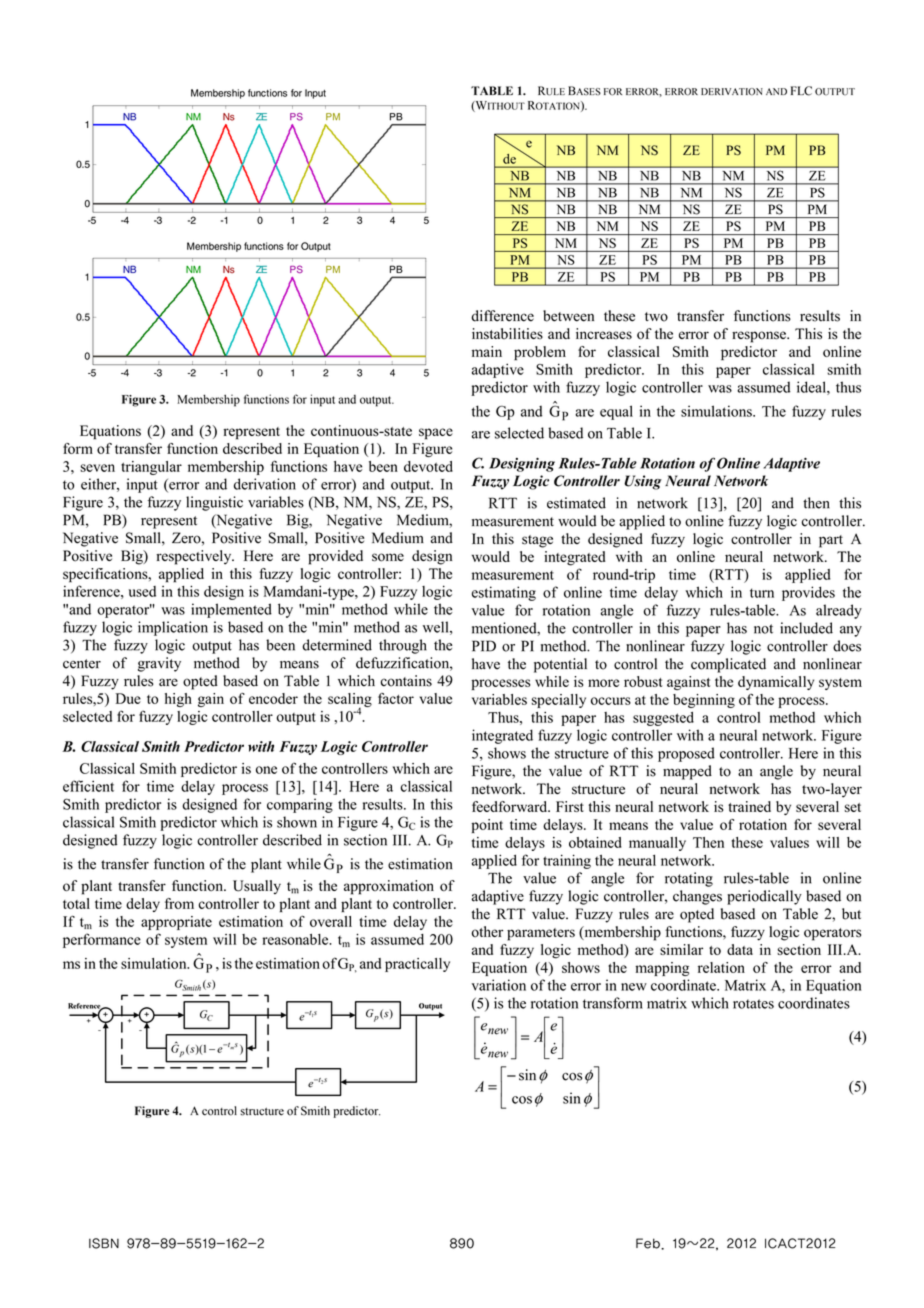 The image size is (924, 1308). Describe the element at coordinates (428, 466) in the page. I see `devoted` at that location.
